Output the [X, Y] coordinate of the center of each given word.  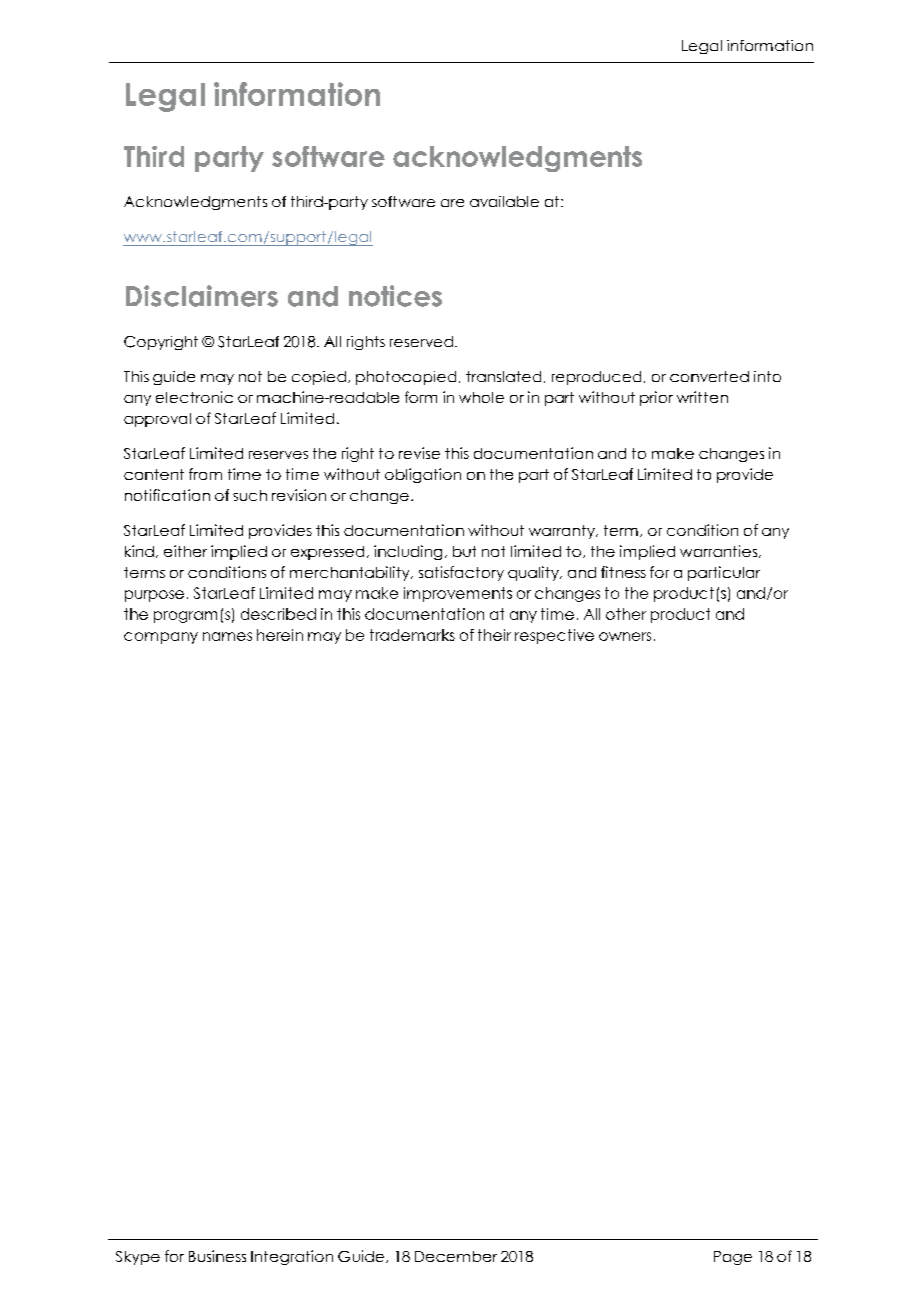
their [494, 635]
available [504, 201]
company [161, 638]
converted [709, 376]
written [702, 397]
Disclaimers [202, 296]
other [626, 614]
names [227, 636]
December [456, 1256]
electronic [194, 397]
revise [419, 453]
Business [217, 1256]
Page [733, 1258]
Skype [138, 1258]
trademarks [412, 635]
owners [625, 636]
